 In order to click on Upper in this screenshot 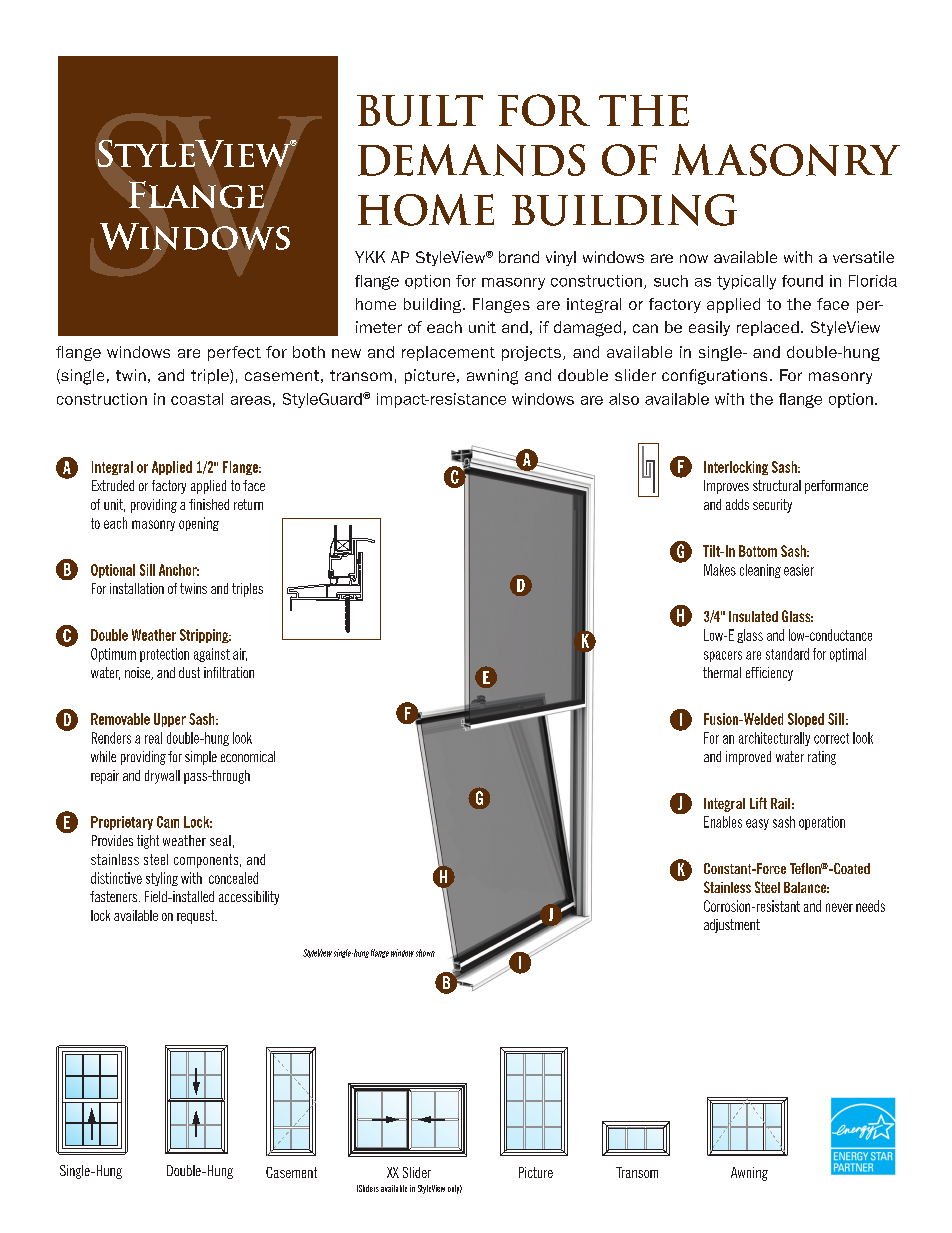, I will do `click(170, 720)`.
